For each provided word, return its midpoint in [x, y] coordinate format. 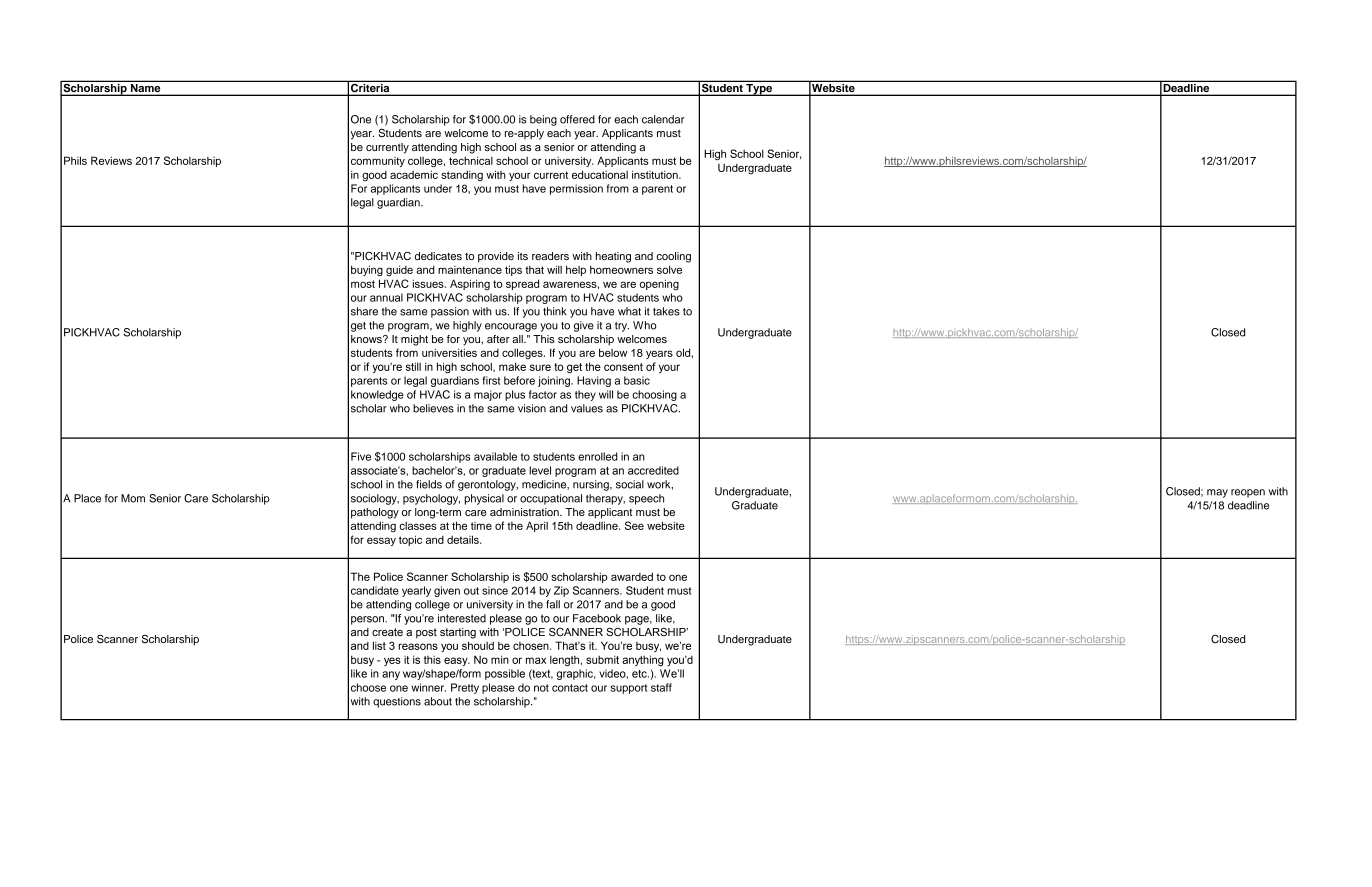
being [543, 120]
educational [600, 174]
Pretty [465, 688]
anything [643, 660]
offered [577, 119]
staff [661, 687]
